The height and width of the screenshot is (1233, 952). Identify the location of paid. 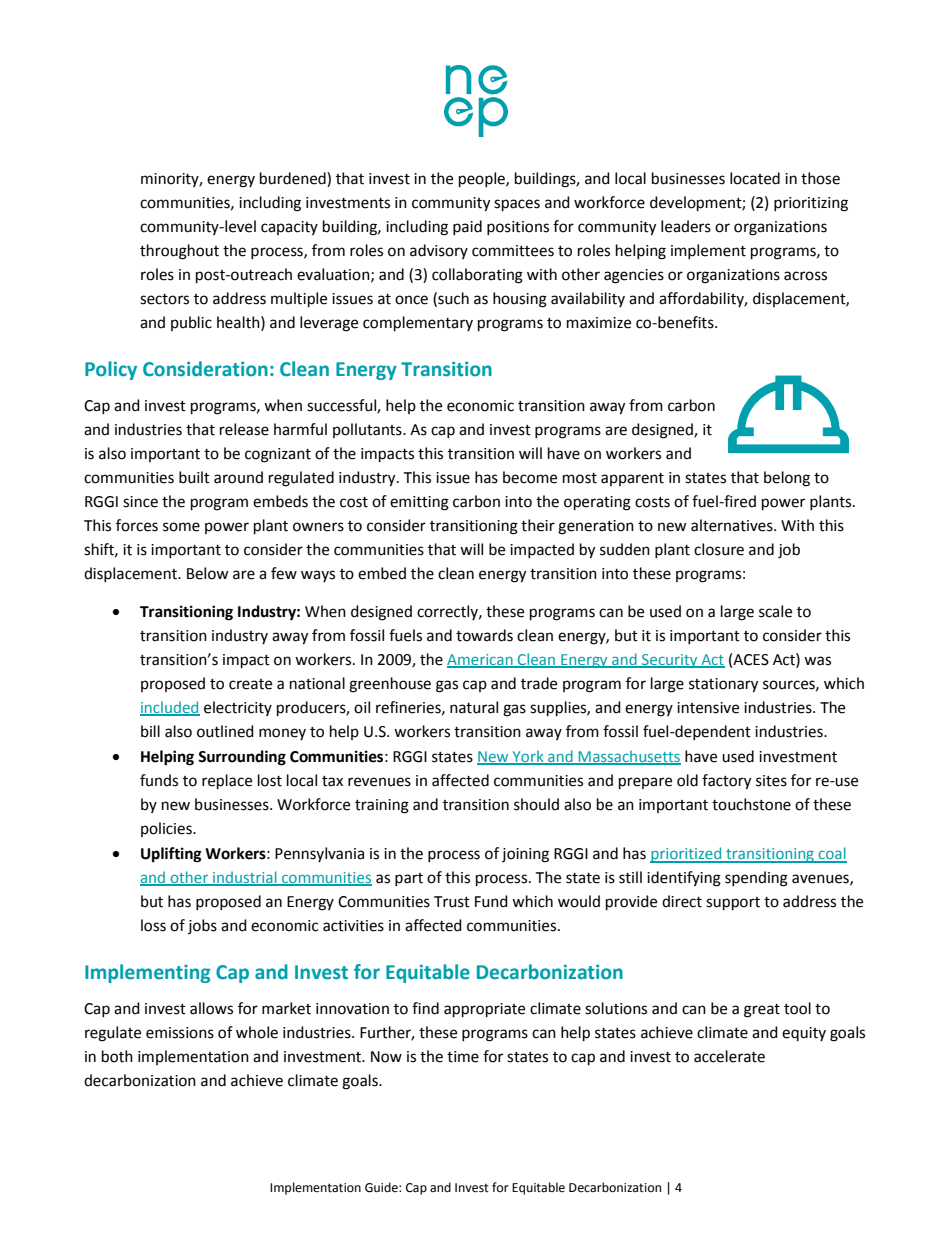
(467, 227).
